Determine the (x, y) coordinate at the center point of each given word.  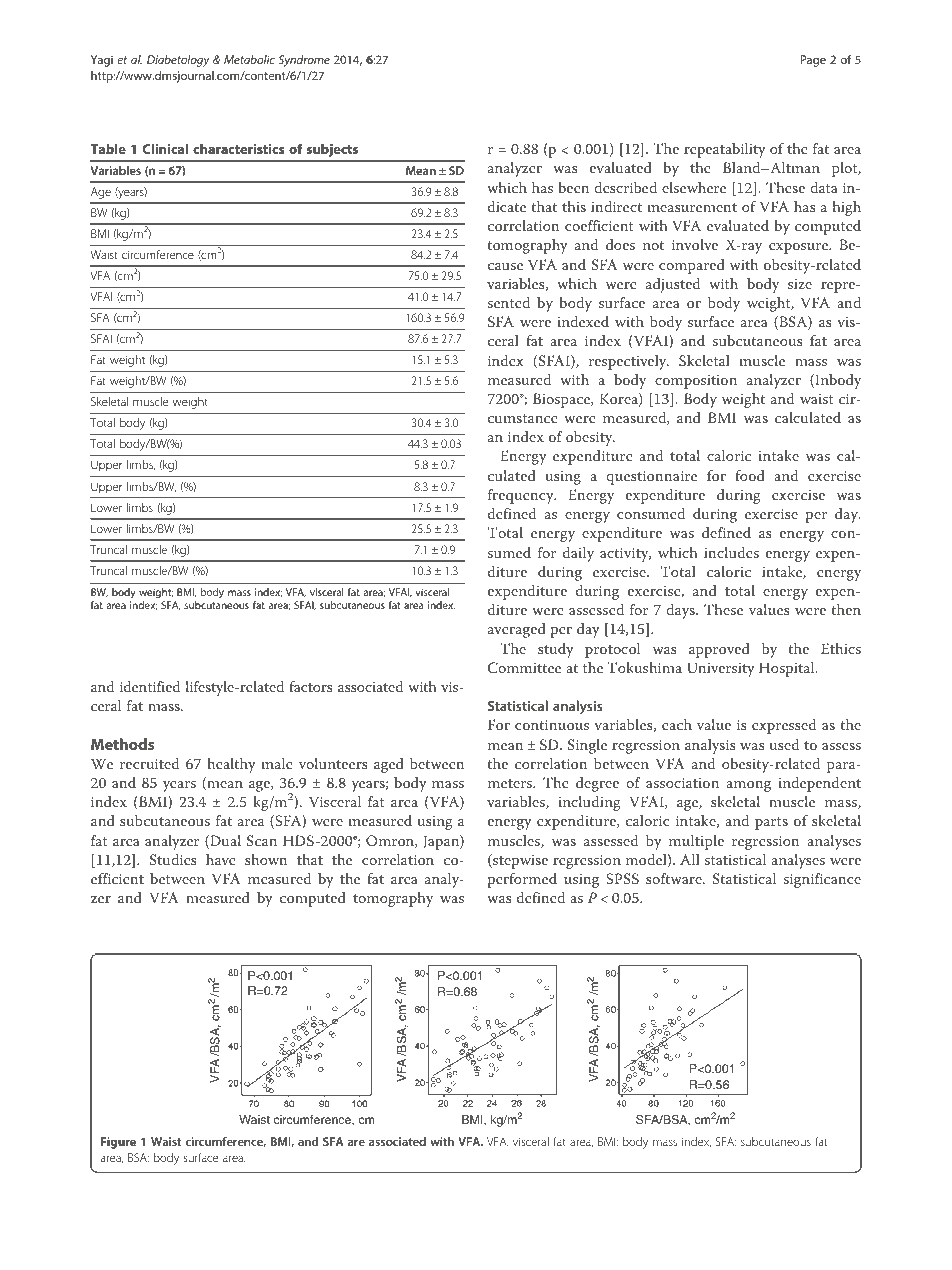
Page (813, 61)
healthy (231, 765)
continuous (552, 725)
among (748, 786)
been (573, 187)
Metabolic (249, 59)
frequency (522, 496)
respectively (629, 362)
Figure (118, 1143)
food (750, 475)
